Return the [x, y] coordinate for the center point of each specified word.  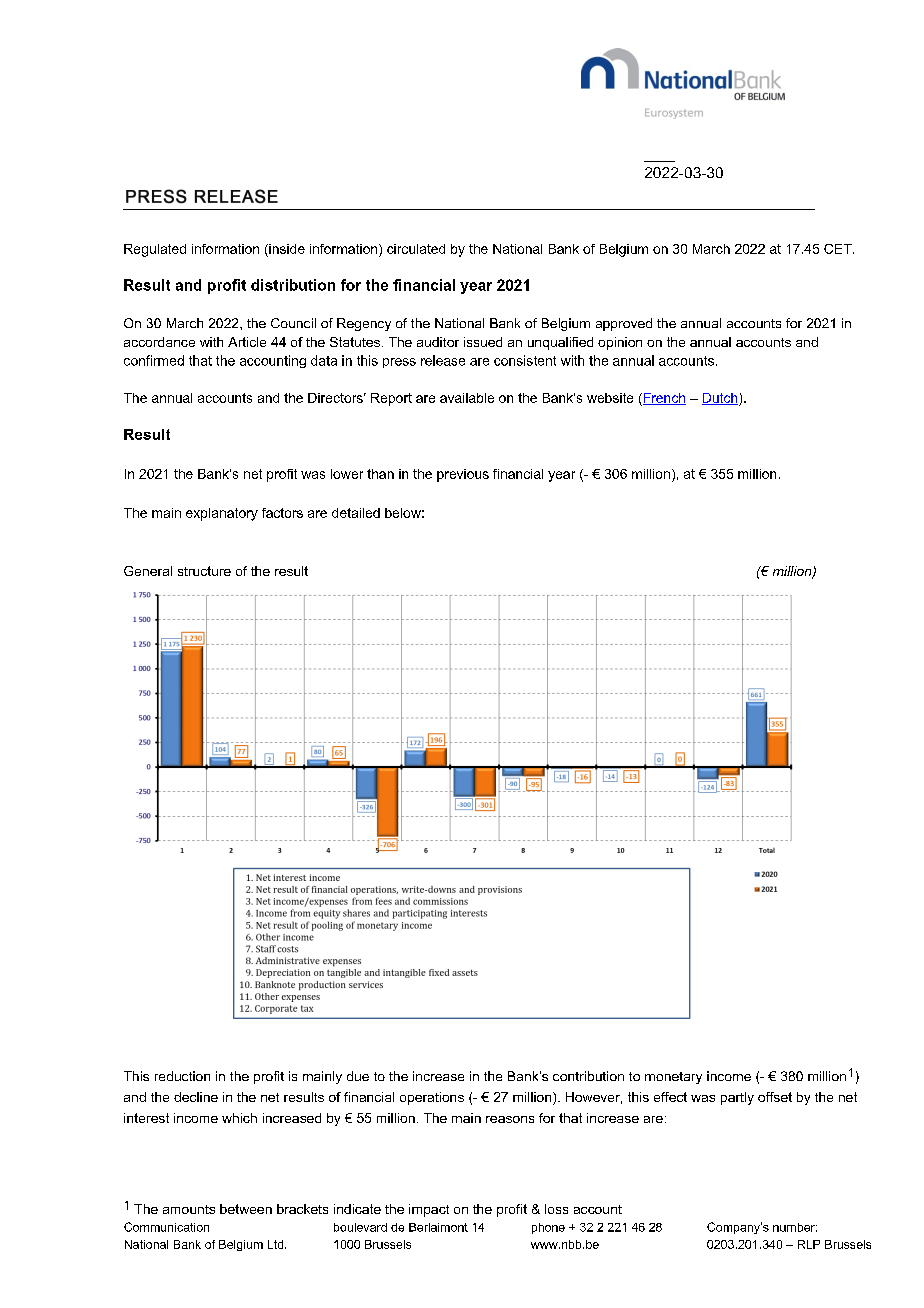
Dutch [720, 399]
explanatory [222, 514]
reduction [182, 1076]
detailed [356, 513]
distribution [293, 285]
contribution [588, 1076]
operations [432, 1098]
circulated [416, 249]
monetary [673, 1078]
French [663, 399]
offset [775, 1097]
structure [204, 571]
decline [196, 1097]
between [246, 1209]
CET [839, 249]
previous [463, 475]
